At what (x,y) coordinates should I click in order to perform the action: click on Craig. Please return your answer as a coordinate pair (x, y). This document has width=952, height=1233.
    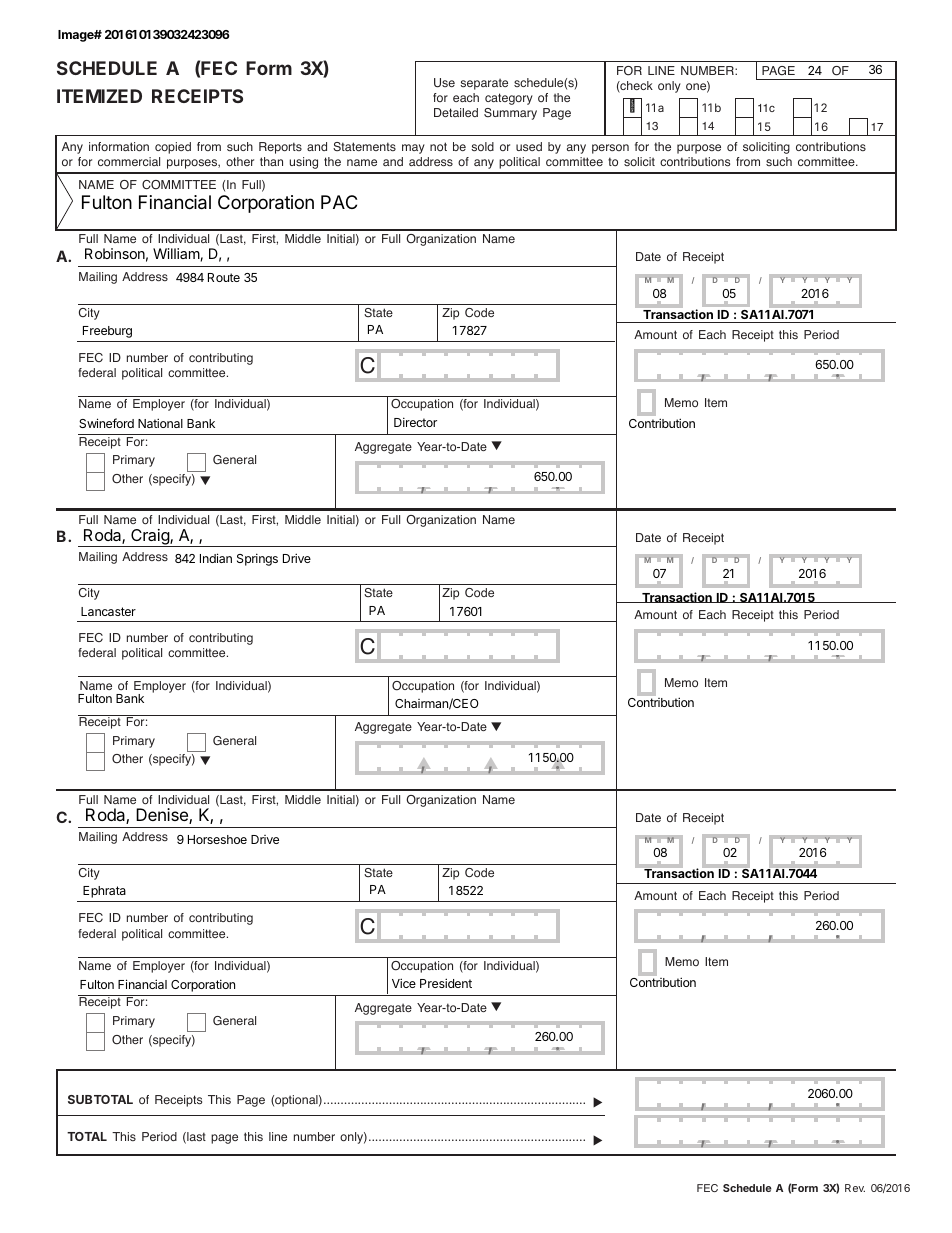
    Looking at the image, I should click on (150, 538).
